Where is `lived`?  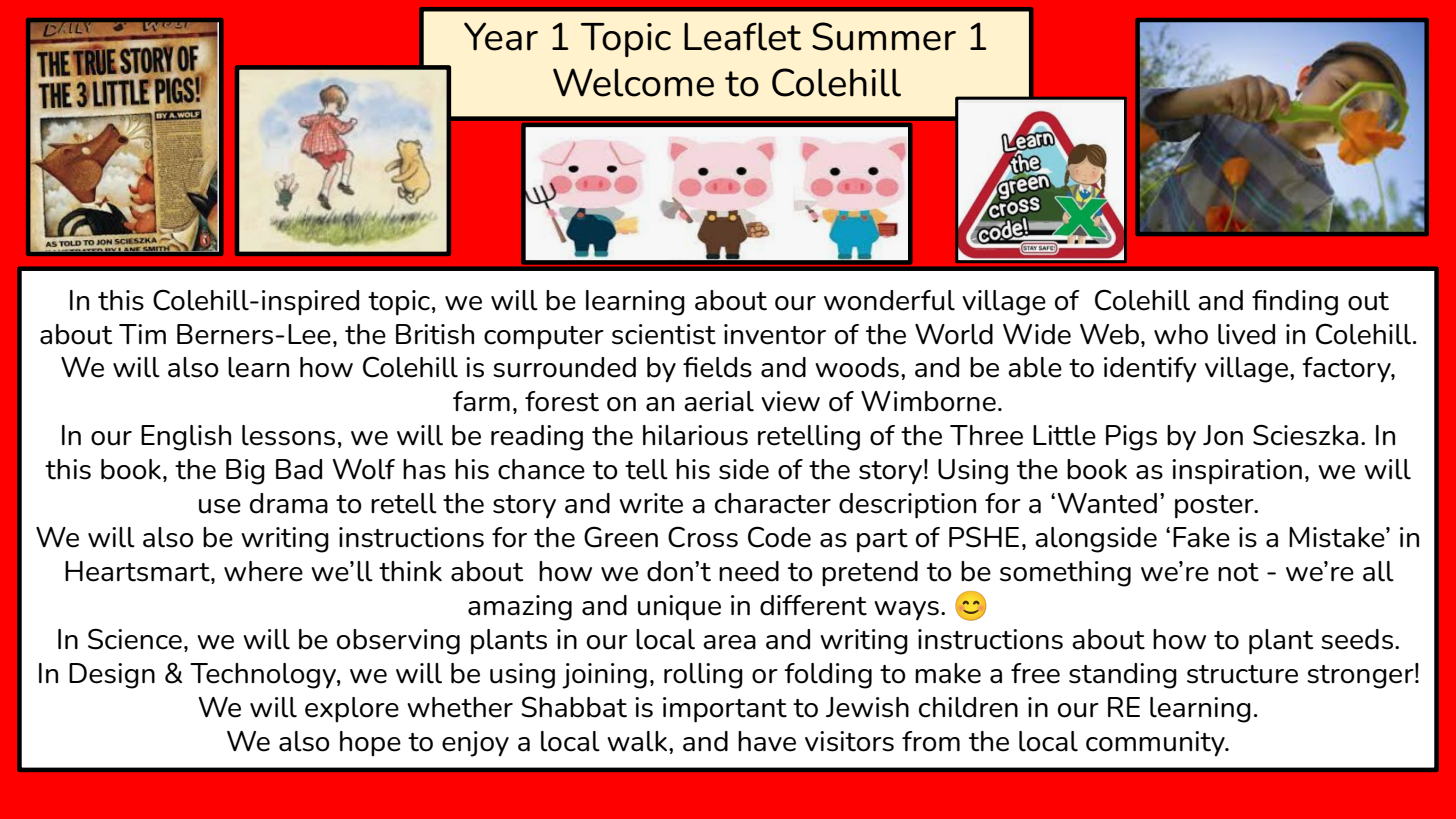 lived is located at coordinates (1246, 334).
